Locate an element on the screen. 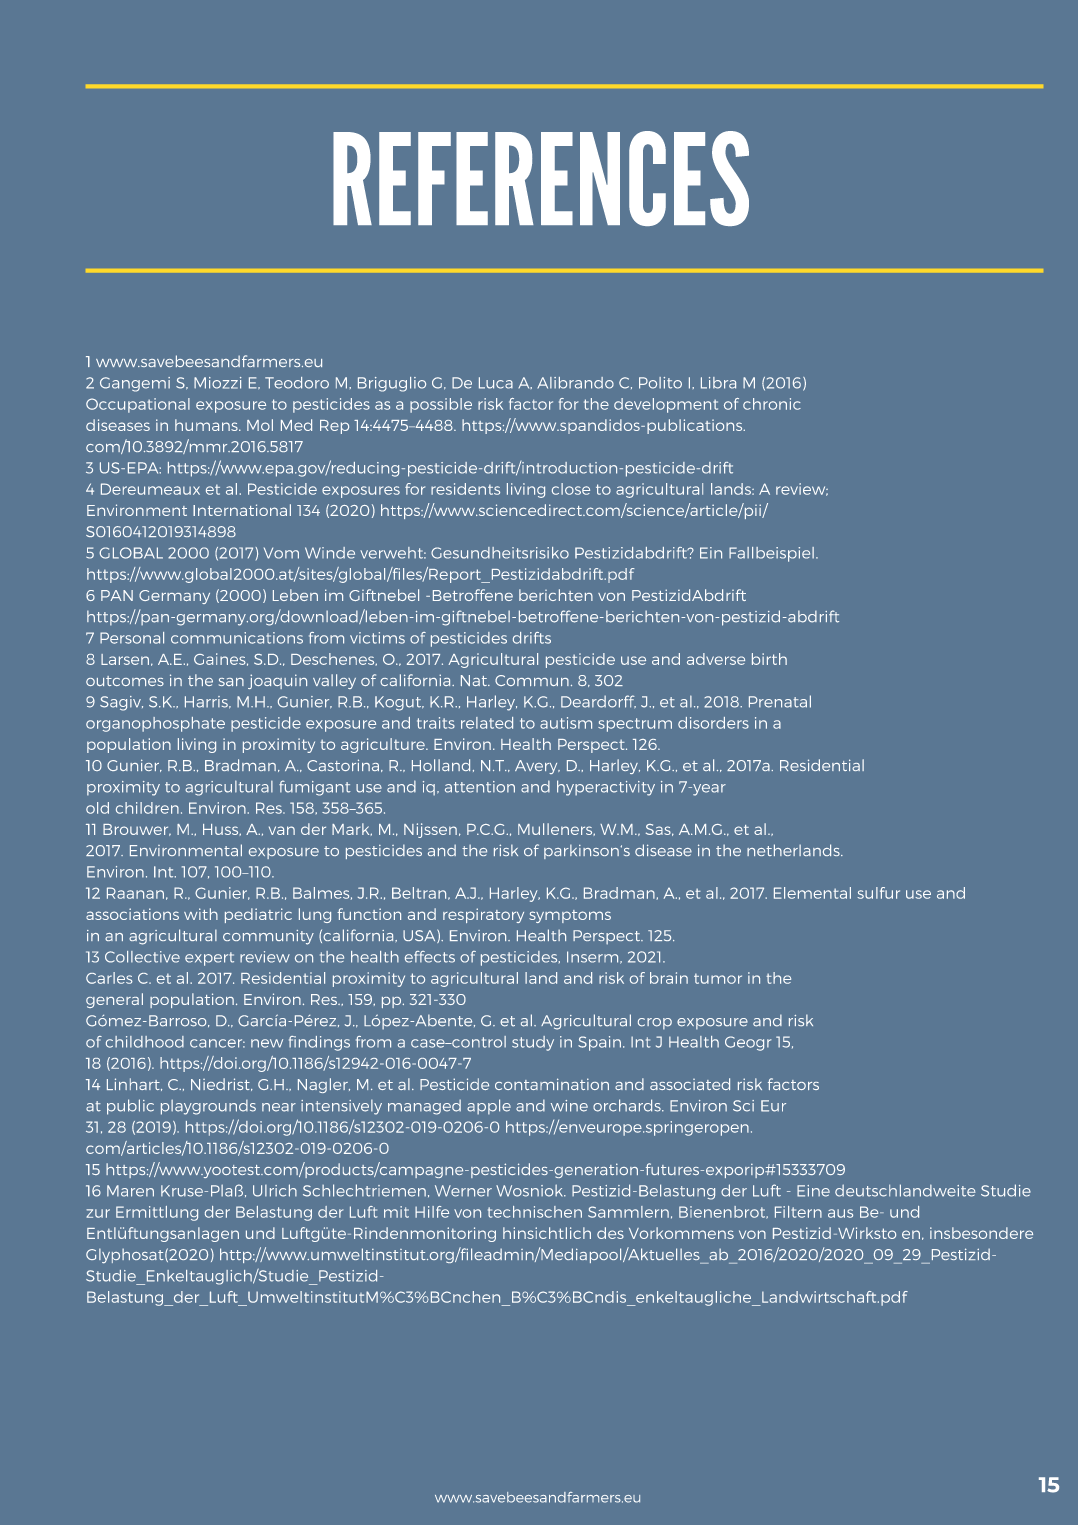 This screenshot has width=1078, height=1525. chronic is located at coordinates (772, 404).
